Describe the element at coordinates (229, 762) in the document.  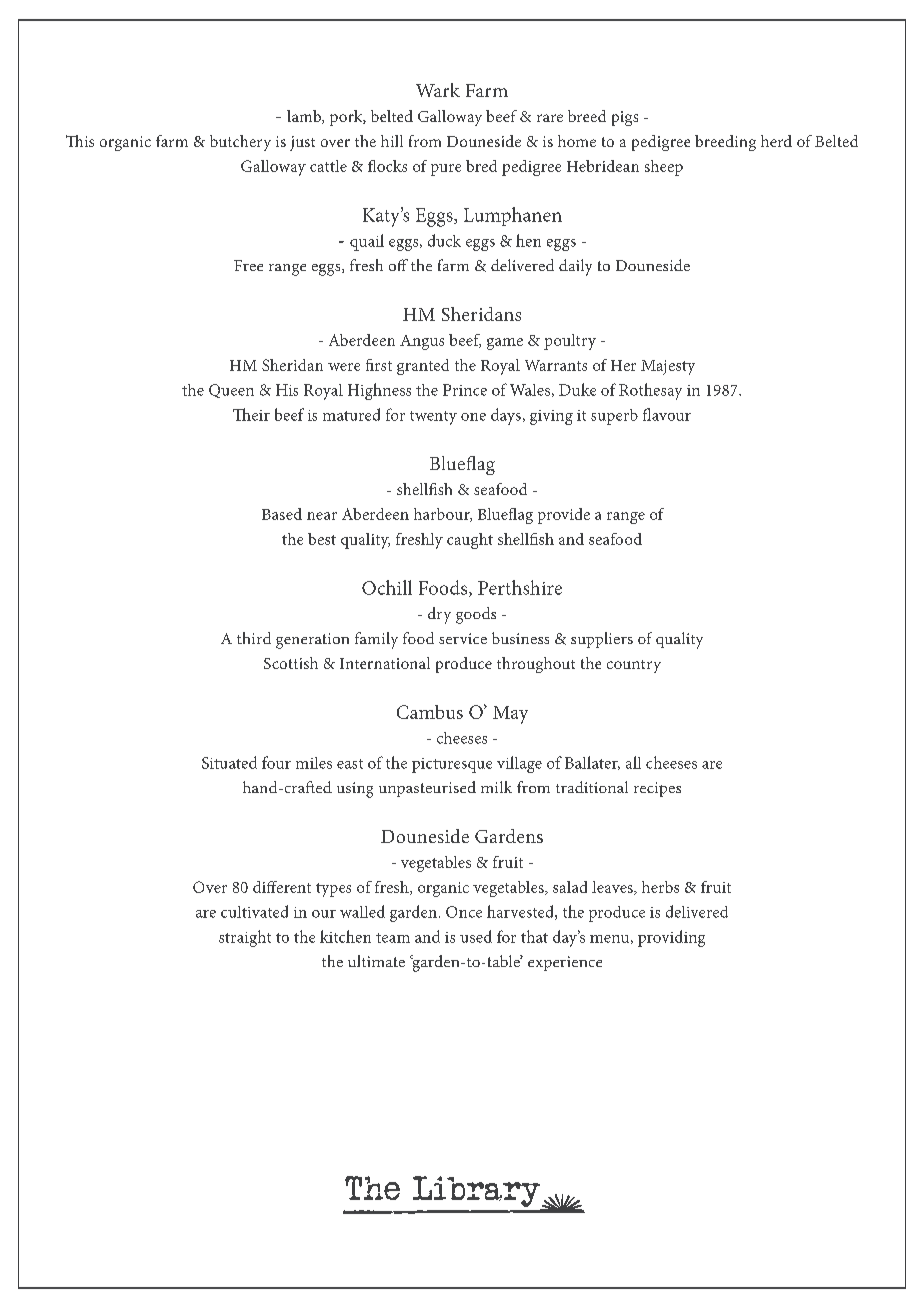
I see `Situated` at that location.
